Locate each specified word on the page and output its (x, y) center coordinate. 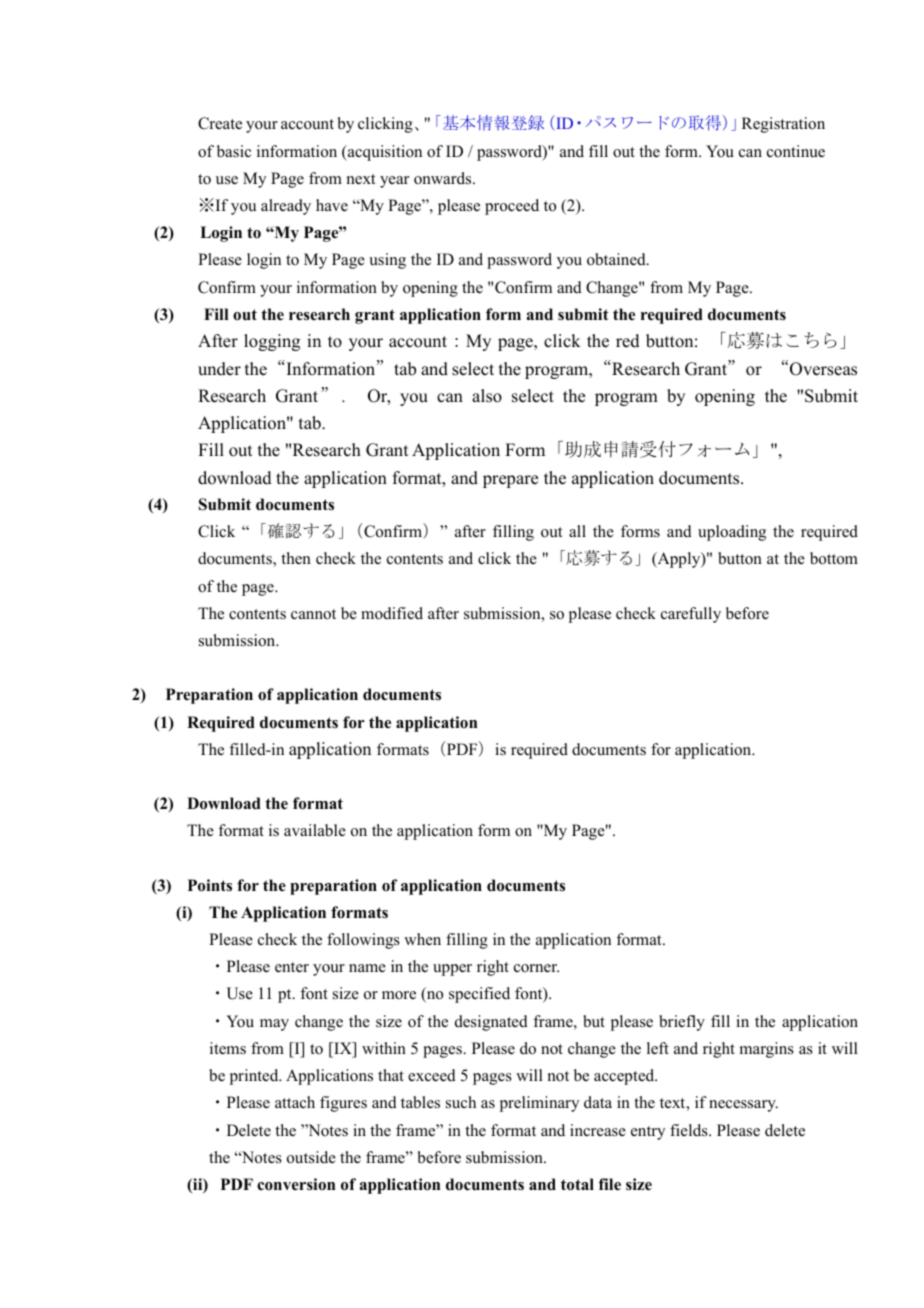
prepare (510, 481)
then (296, 558)
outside (311, 1157)
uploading (732, 533)
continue (796, 151)
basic (234, 151)
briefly (682, 1023)
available (315, 830)
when (422, 939)
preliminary (539, 1104)
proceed (512, 207)
